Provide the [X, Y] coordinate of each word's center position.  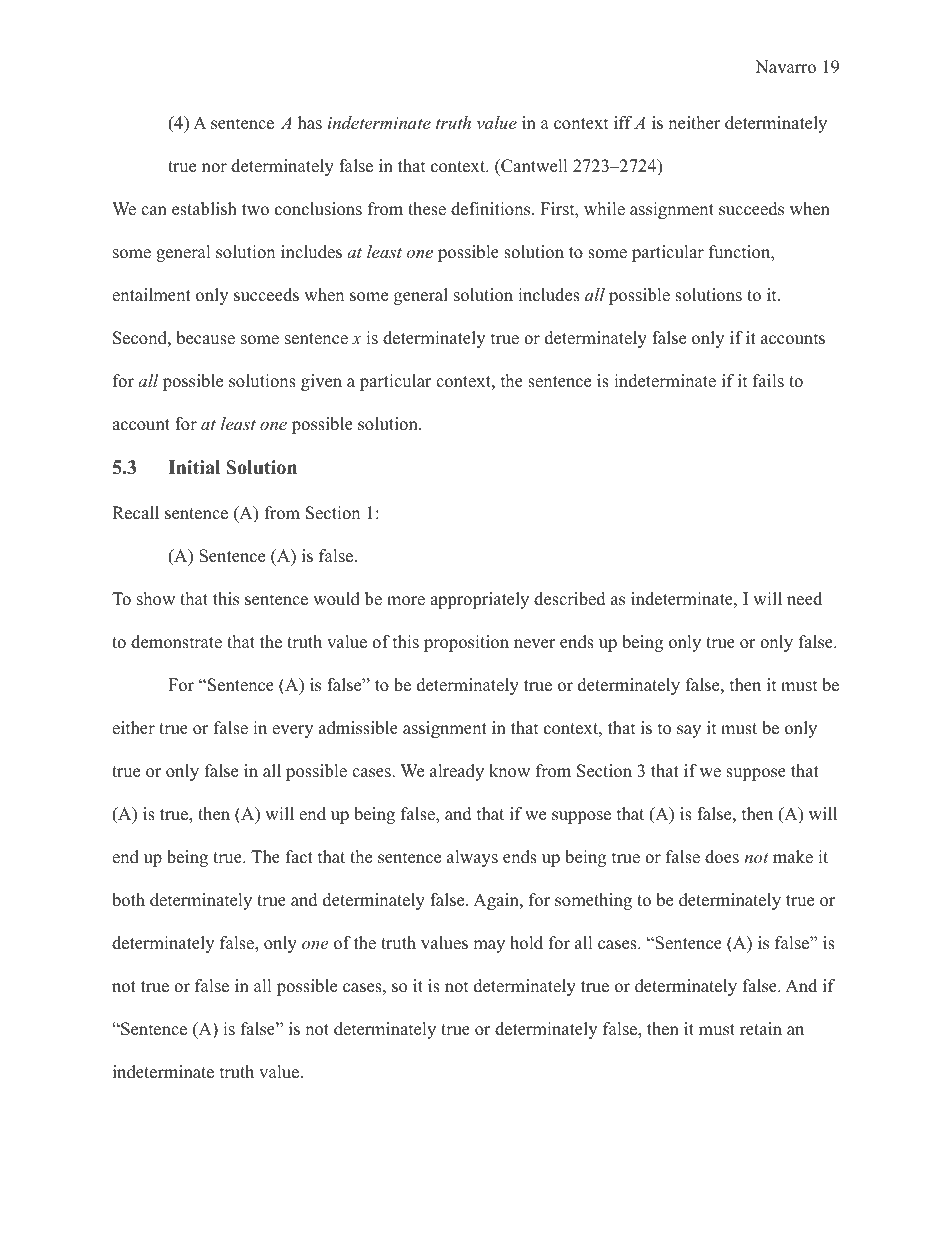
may [489, 946]
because [205, 338]
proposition [466, 643]
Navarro [785, 67]
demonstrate [176, 642]
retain [761, 1029]
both [128, 900]
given [321, 382]
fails [768, 381]
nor [214, 168]
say [689, 731]
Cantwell [533, 166]
